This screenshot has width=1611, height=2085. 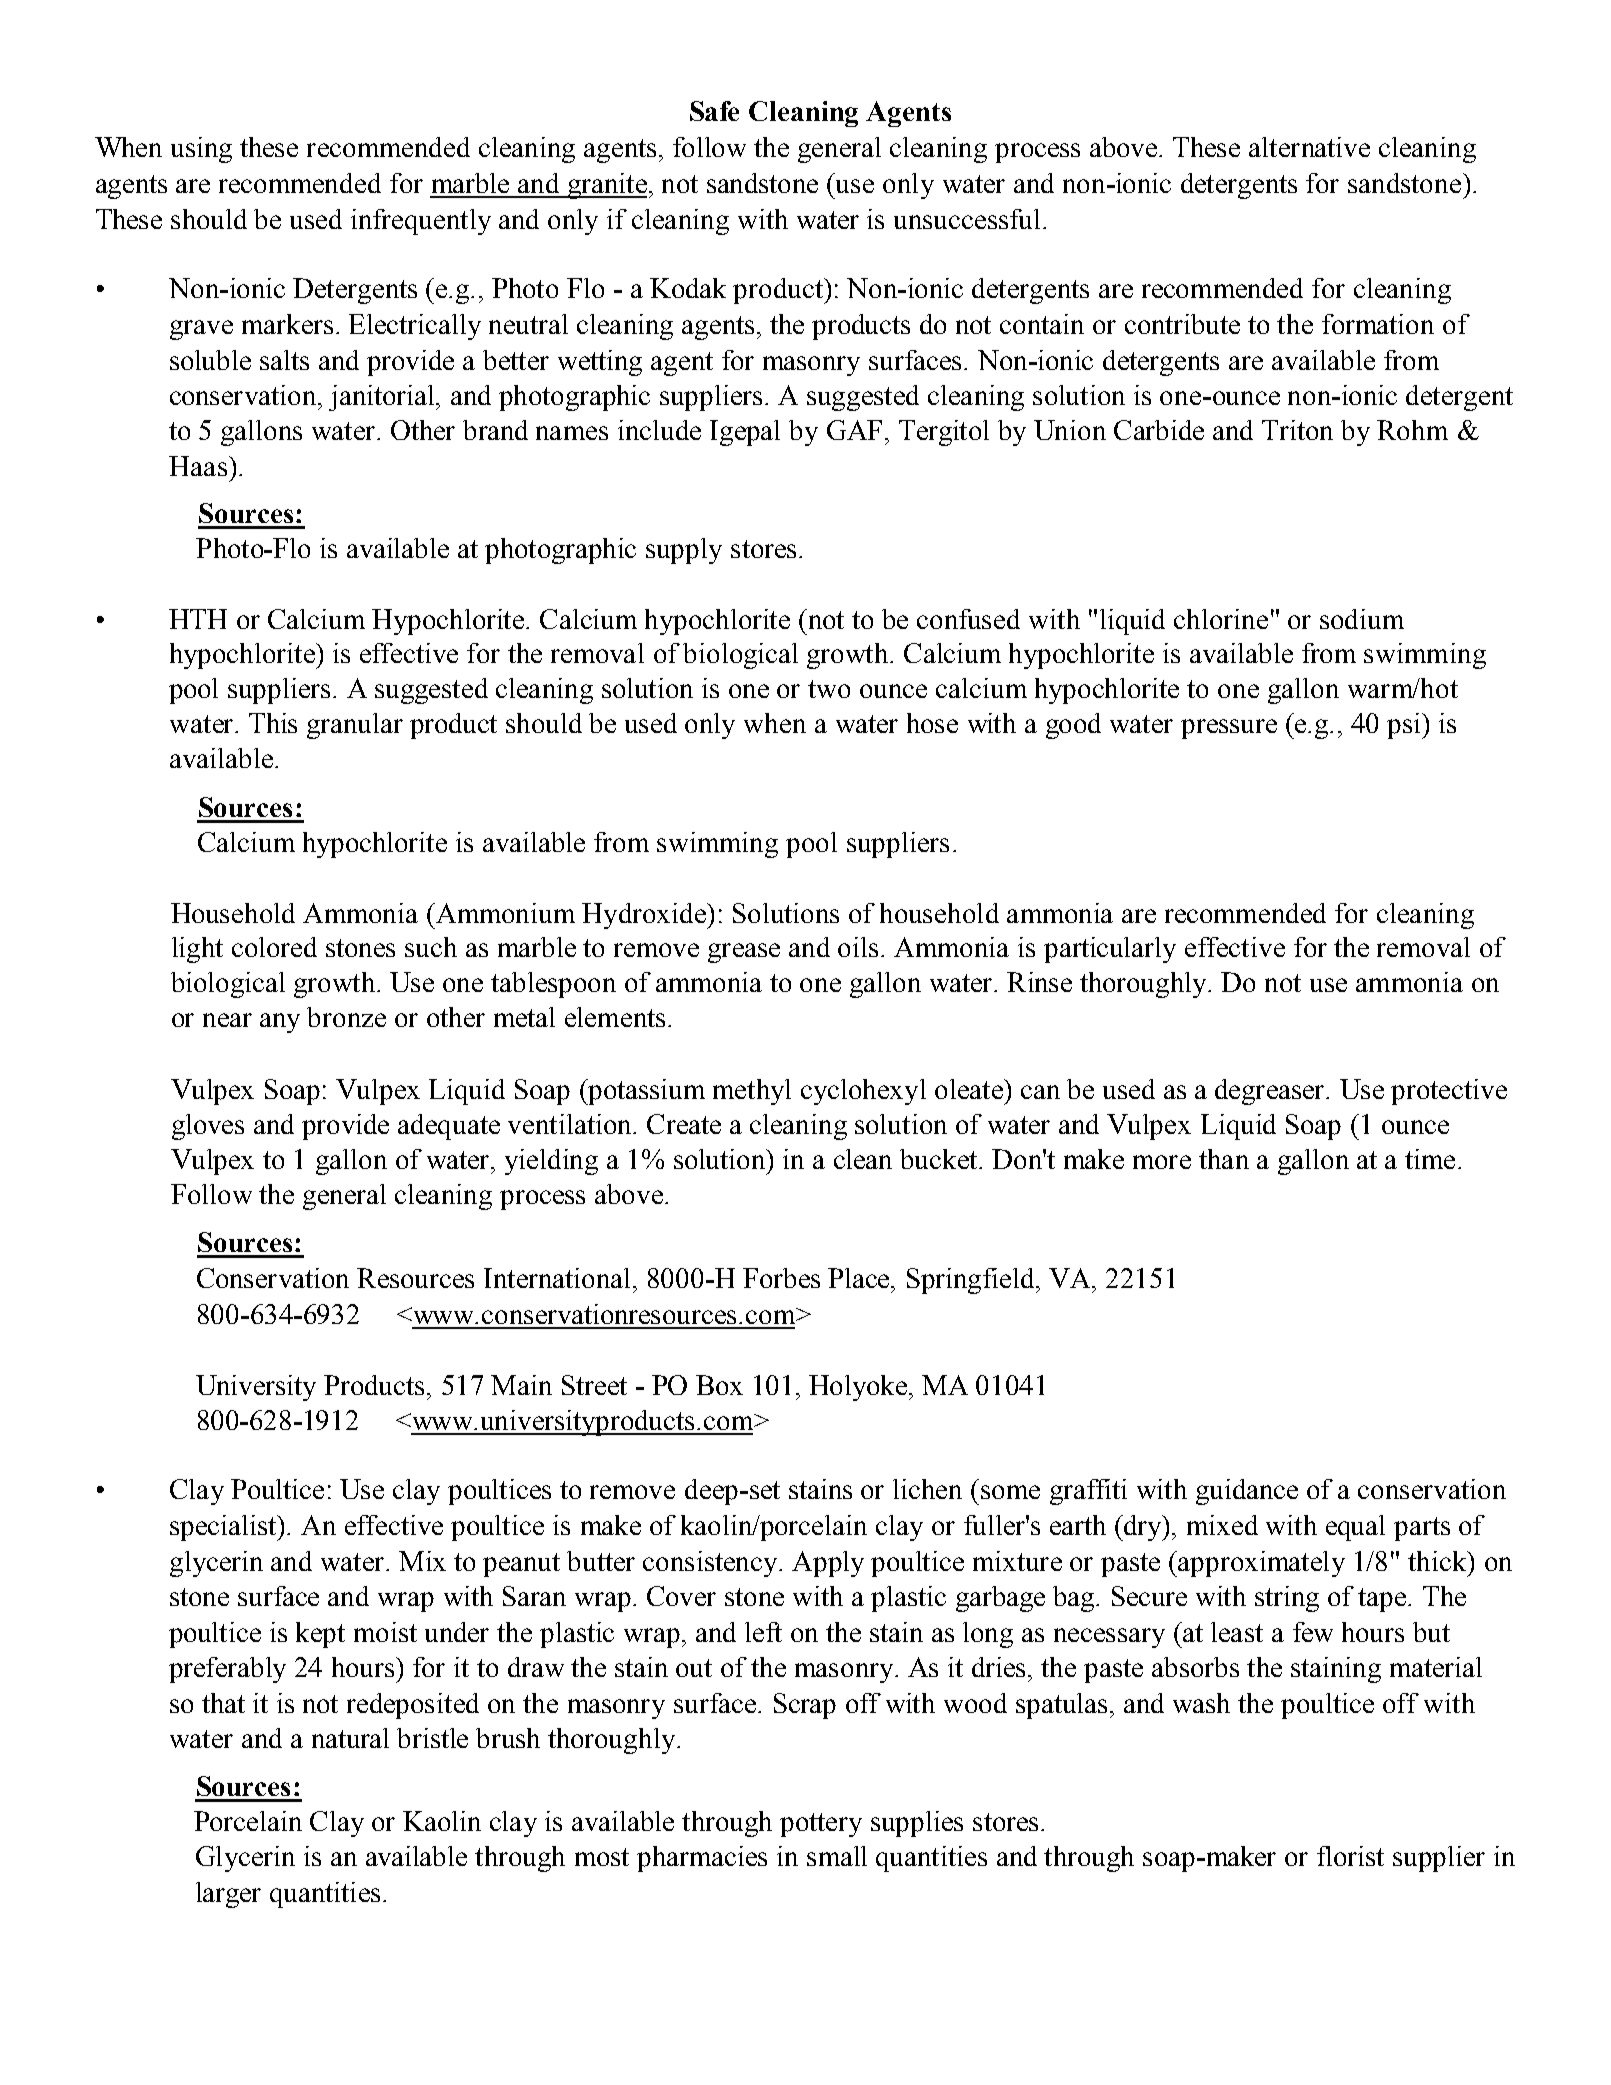 What do you see at coordinates (198, 619) in the screenshot?
I see `HTH` at bounding box center [198, 619].
